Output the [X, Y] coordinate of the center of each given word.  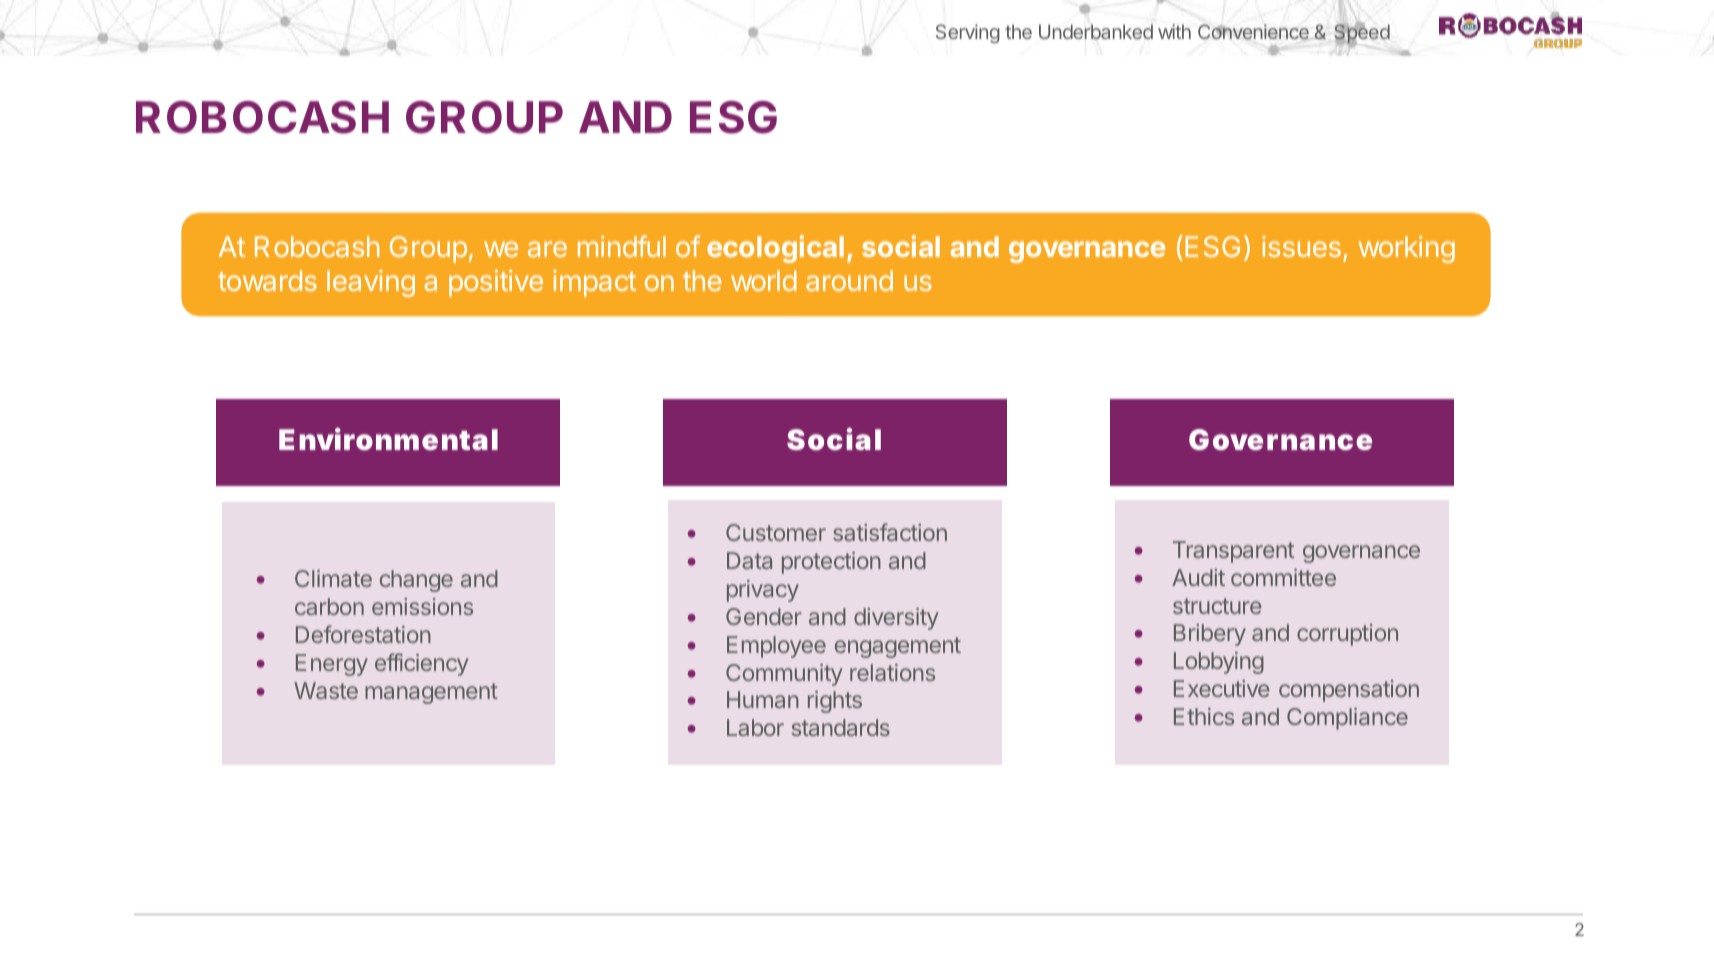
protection [831, 563]
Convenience [1253, 31]
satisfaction [890, 532]
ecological [775, 249]
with [1174, 31]
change [416, 581]
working [1407, 249]
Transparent [1233, 552]
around [849, 280]
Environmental [388, 439]
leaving [371, 283]
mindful [622, 246]
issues [1301, 246]
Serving [968, 33]
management [431, 693]
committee [1283, 577]
